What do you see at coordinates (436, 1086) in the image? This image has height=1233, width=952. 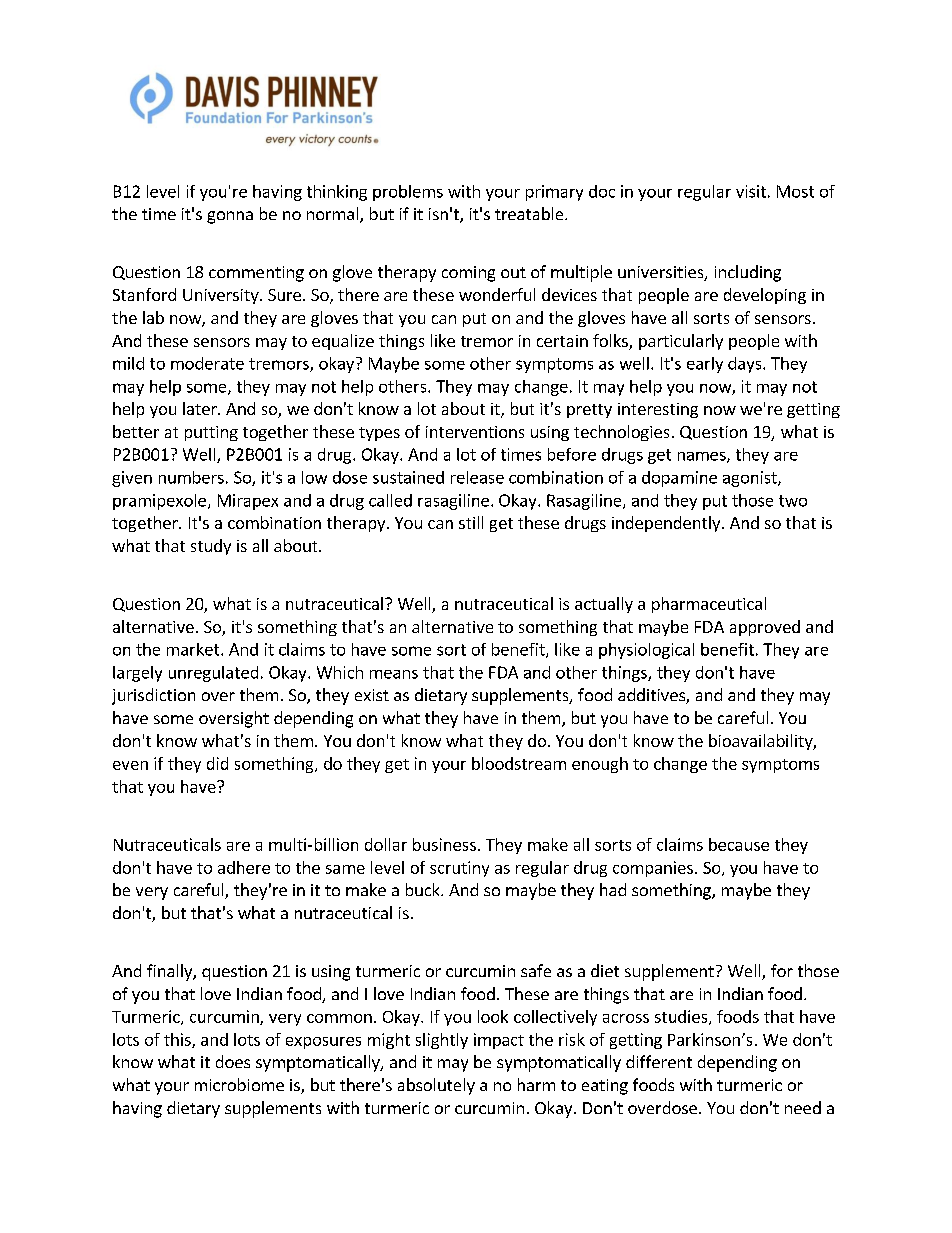 I see `absolutely` at bounding box center [436, 1086].
